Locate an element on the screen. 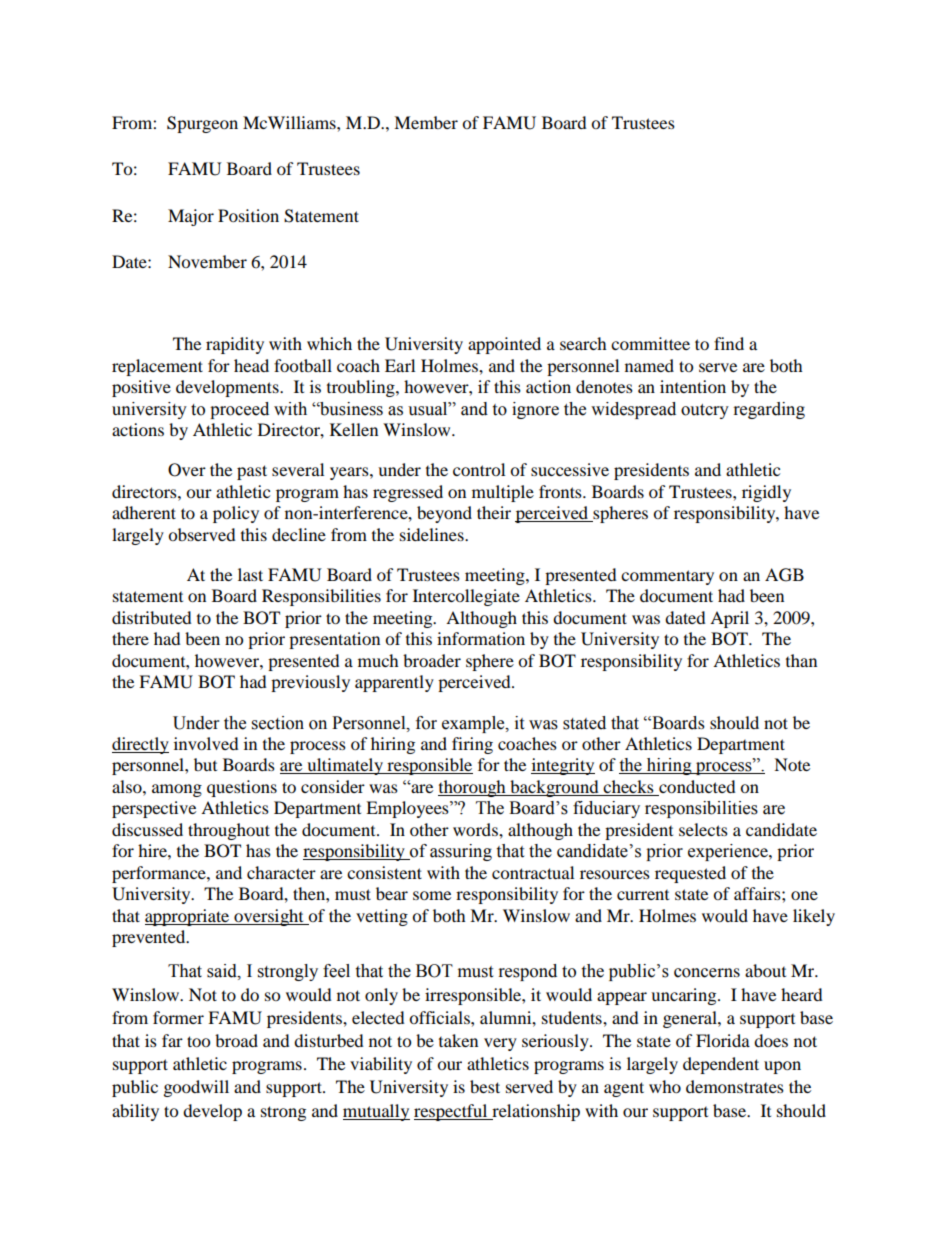  find is located at coordinates (729, 343).
